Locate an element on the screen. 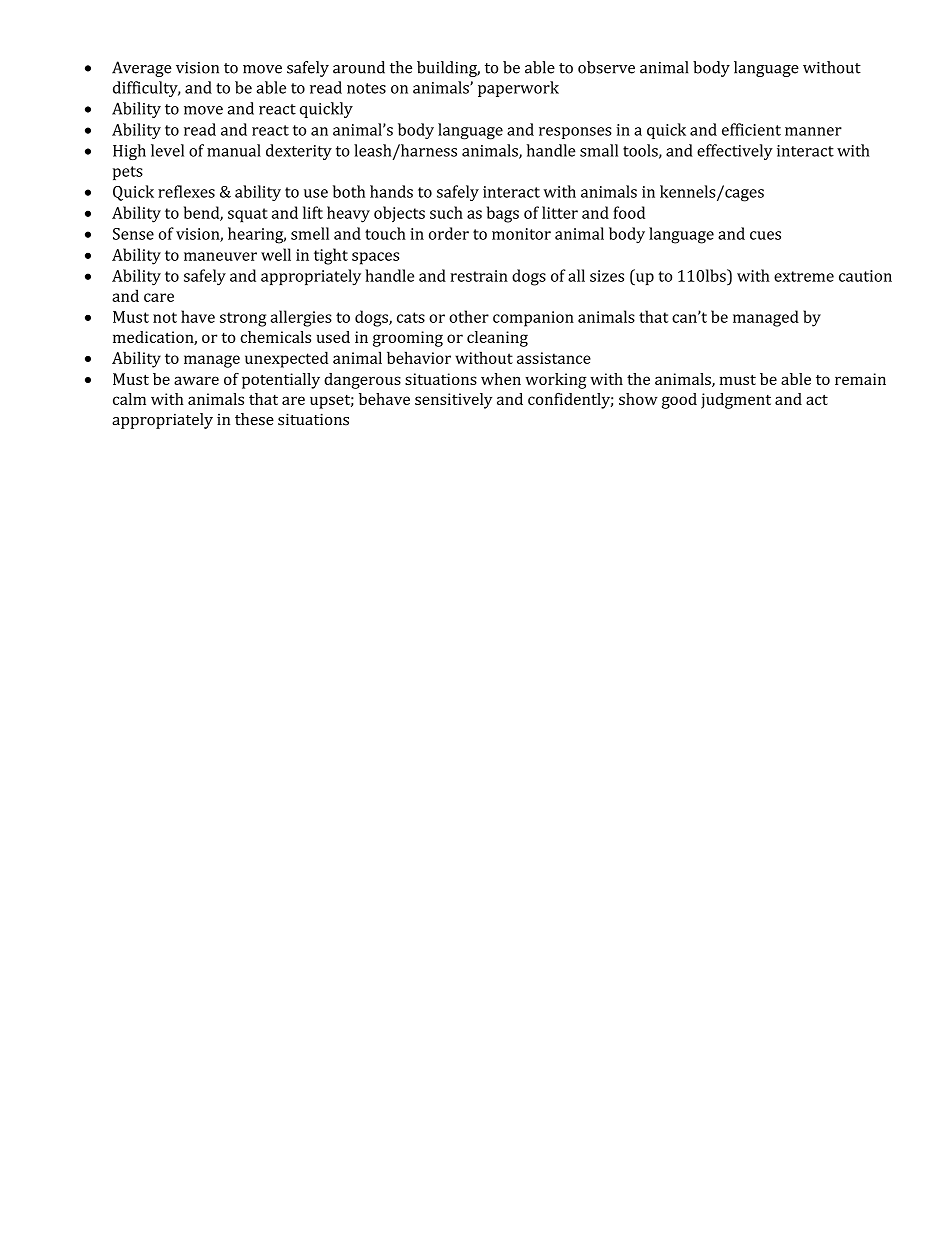  maneuver is located at coordinates (220, 256).
